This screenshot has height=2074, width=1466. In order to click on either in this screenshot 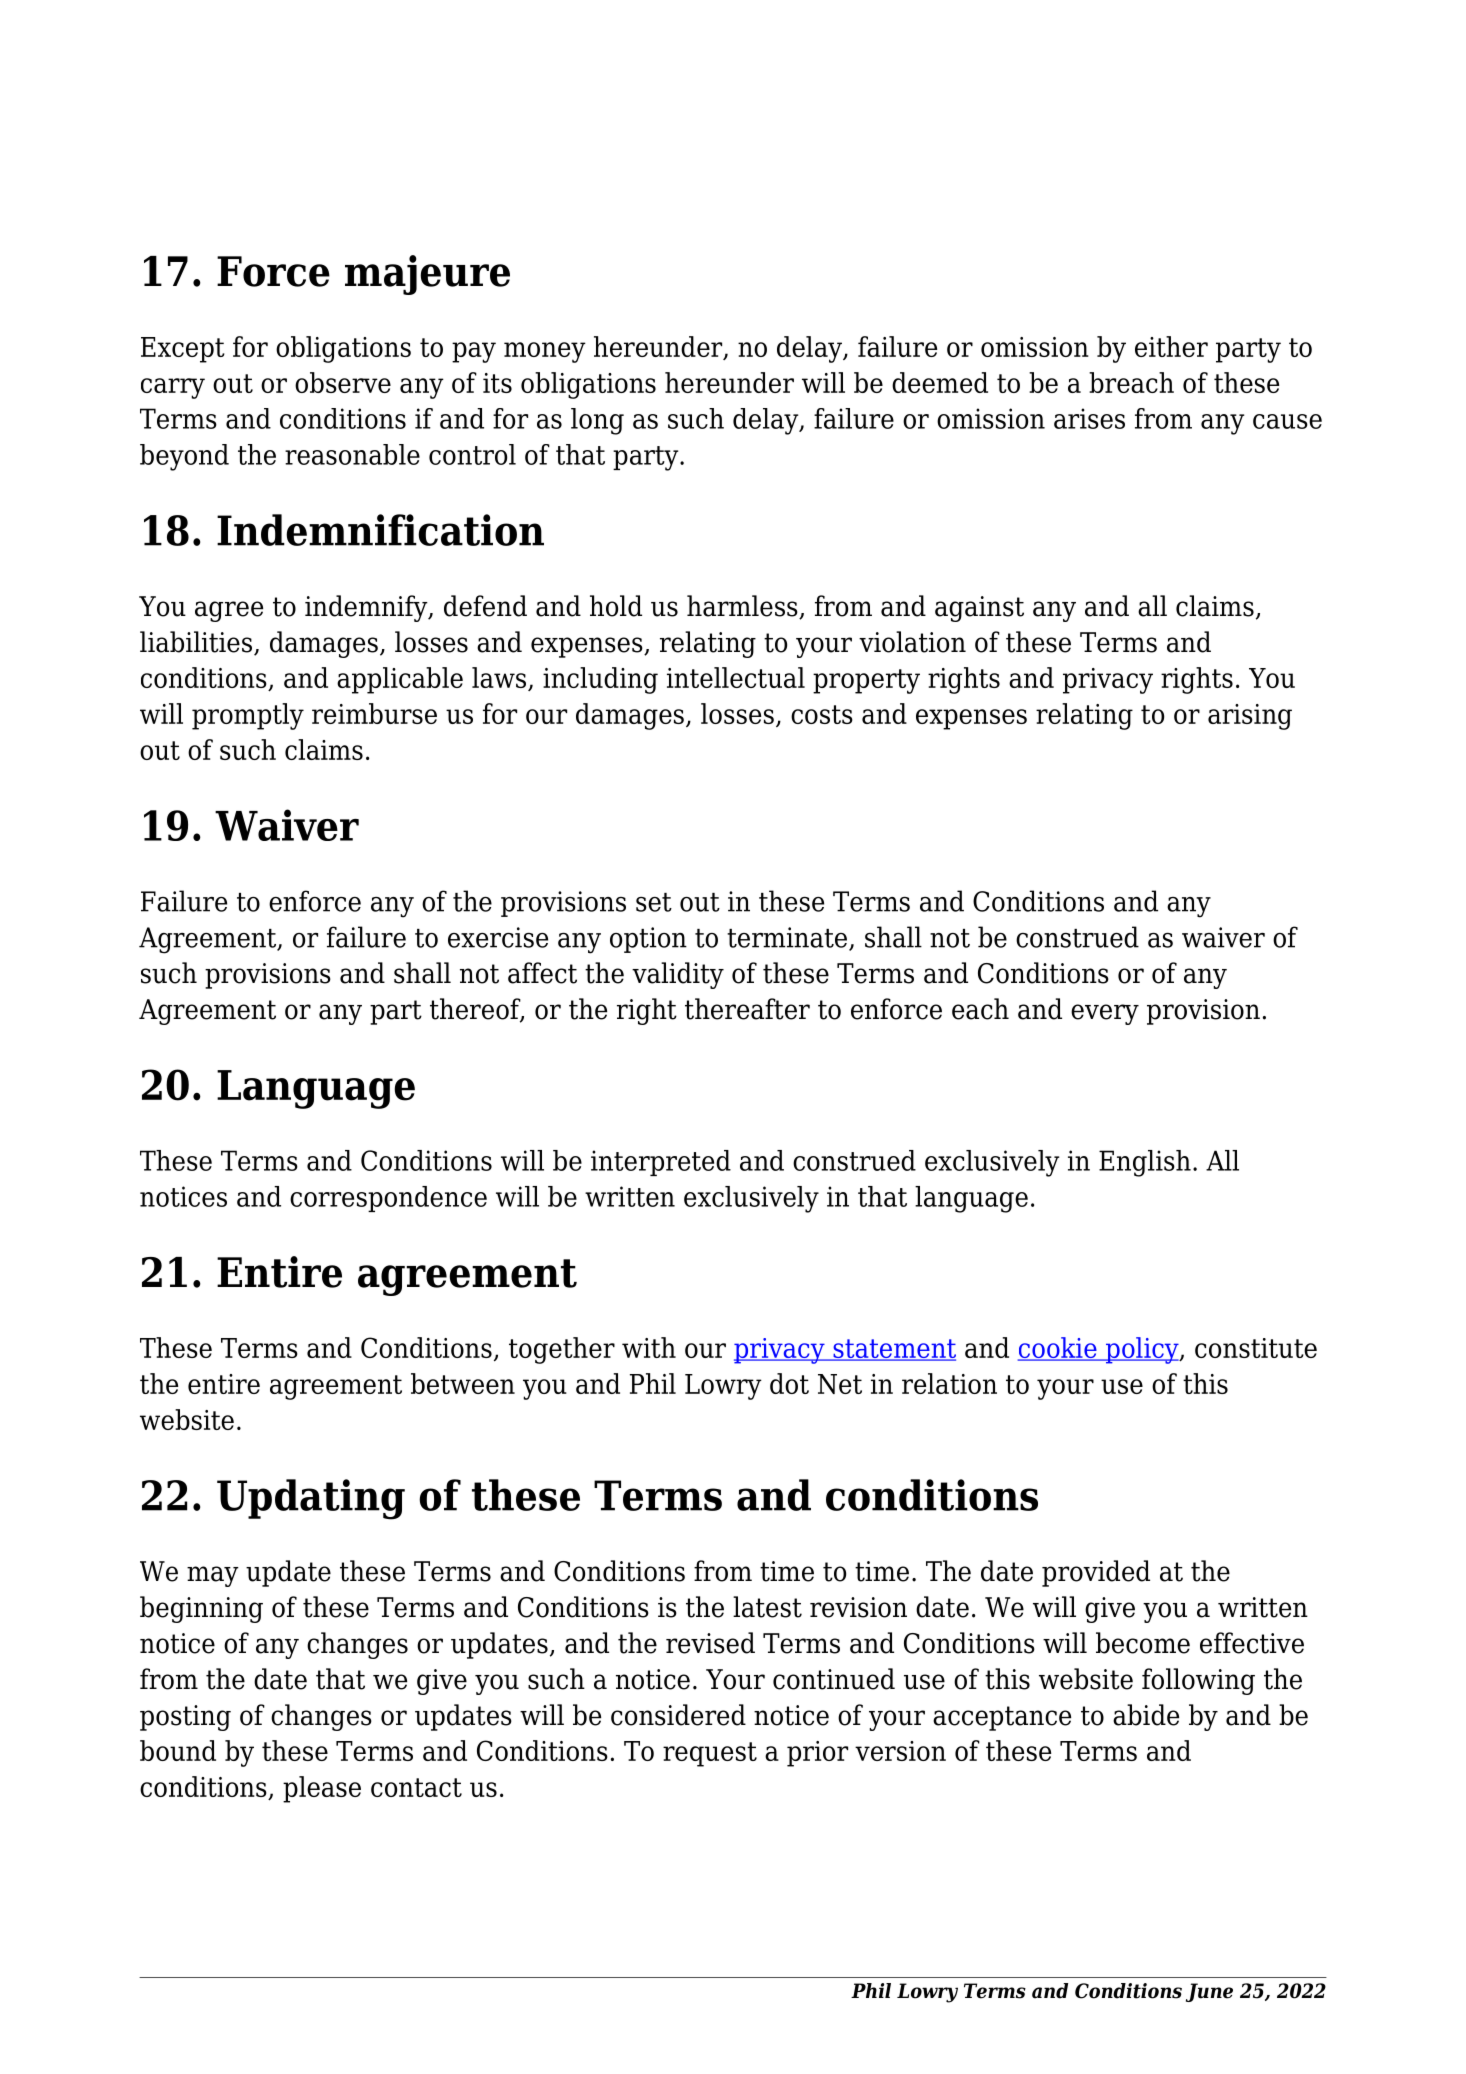, I will do `click(1171, 346)`.
